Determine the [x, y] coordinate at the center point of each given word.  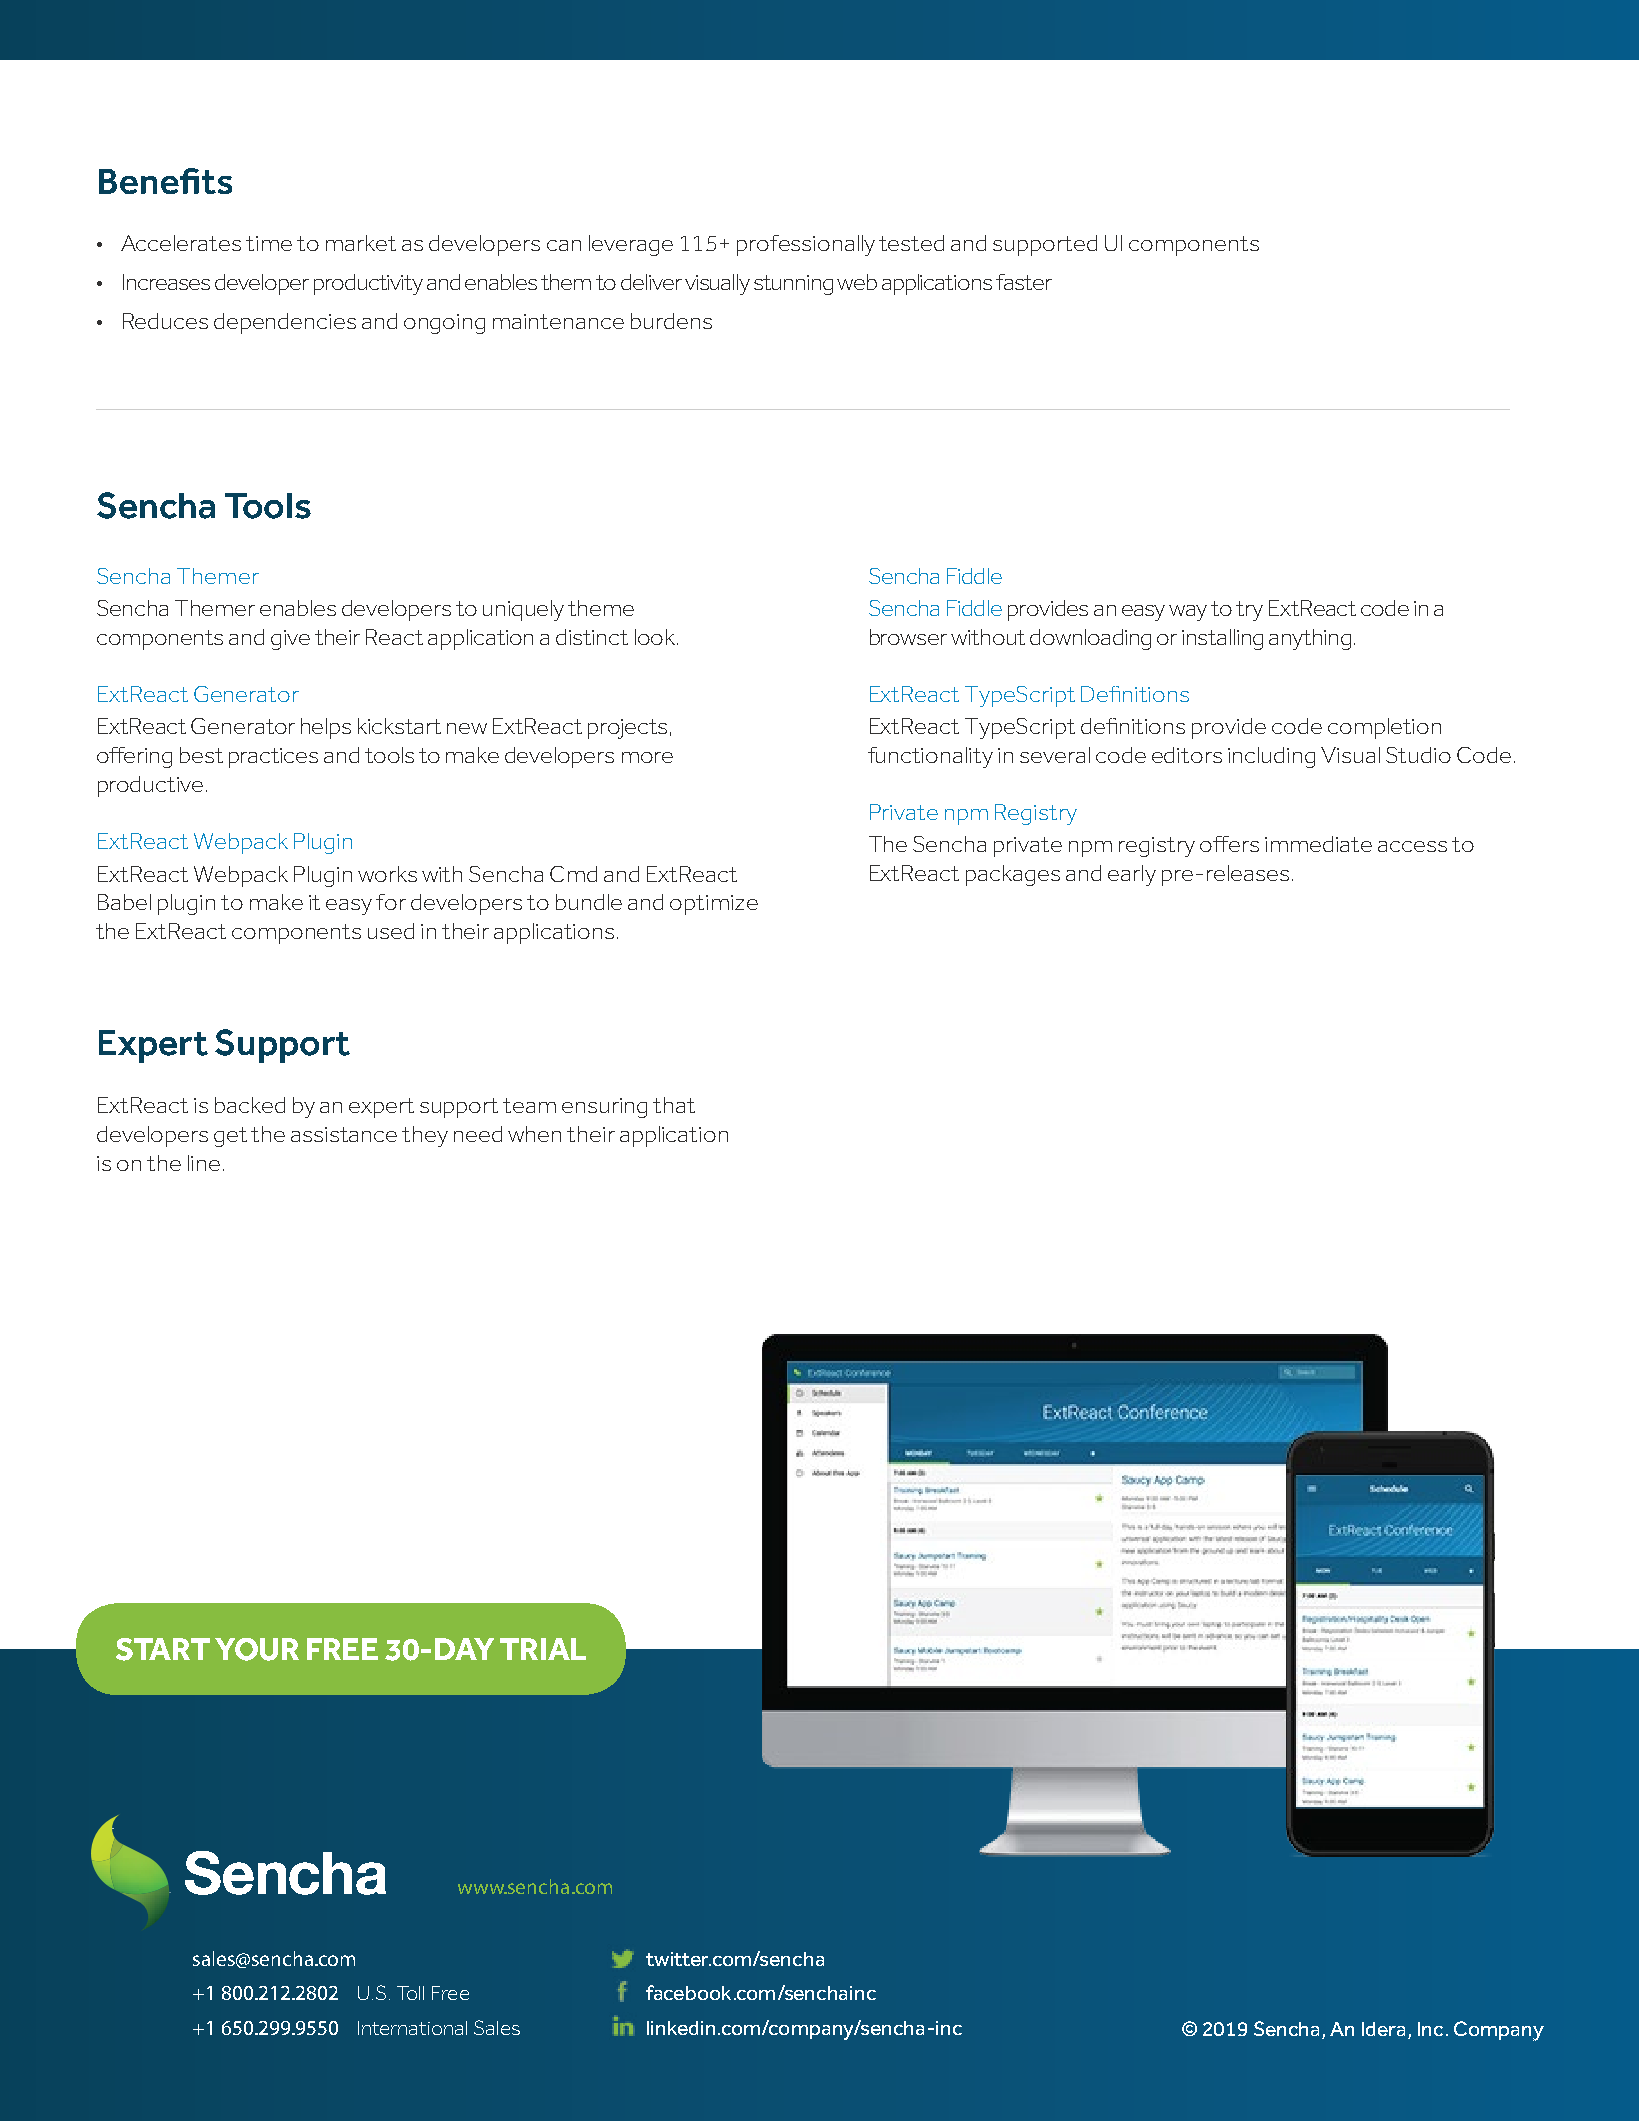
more [647, 757]
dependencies [285, 323]
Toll [410, 1993]
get [230, 1137]
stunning [793, 285]
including [1271, 757]
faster [1024, 282]
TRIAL [543, 1649]
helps [326, 728]
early [1132, 875]
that [674, 1105]
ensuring [604, 1108]
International [412, 2028]
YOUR [257, 1649]
